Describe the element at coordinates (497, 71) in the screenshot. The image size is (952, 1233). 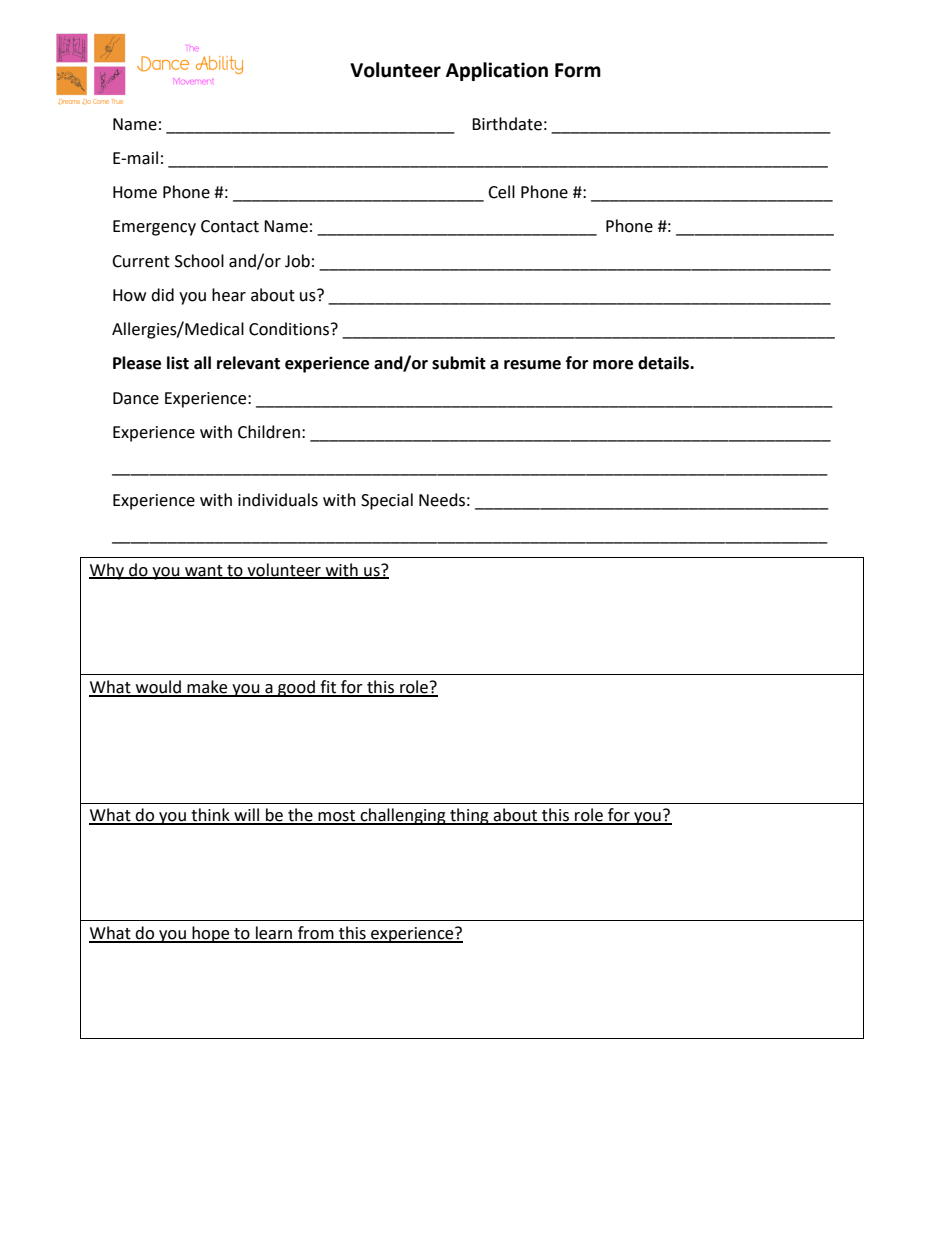
I see `Application` at that location.
